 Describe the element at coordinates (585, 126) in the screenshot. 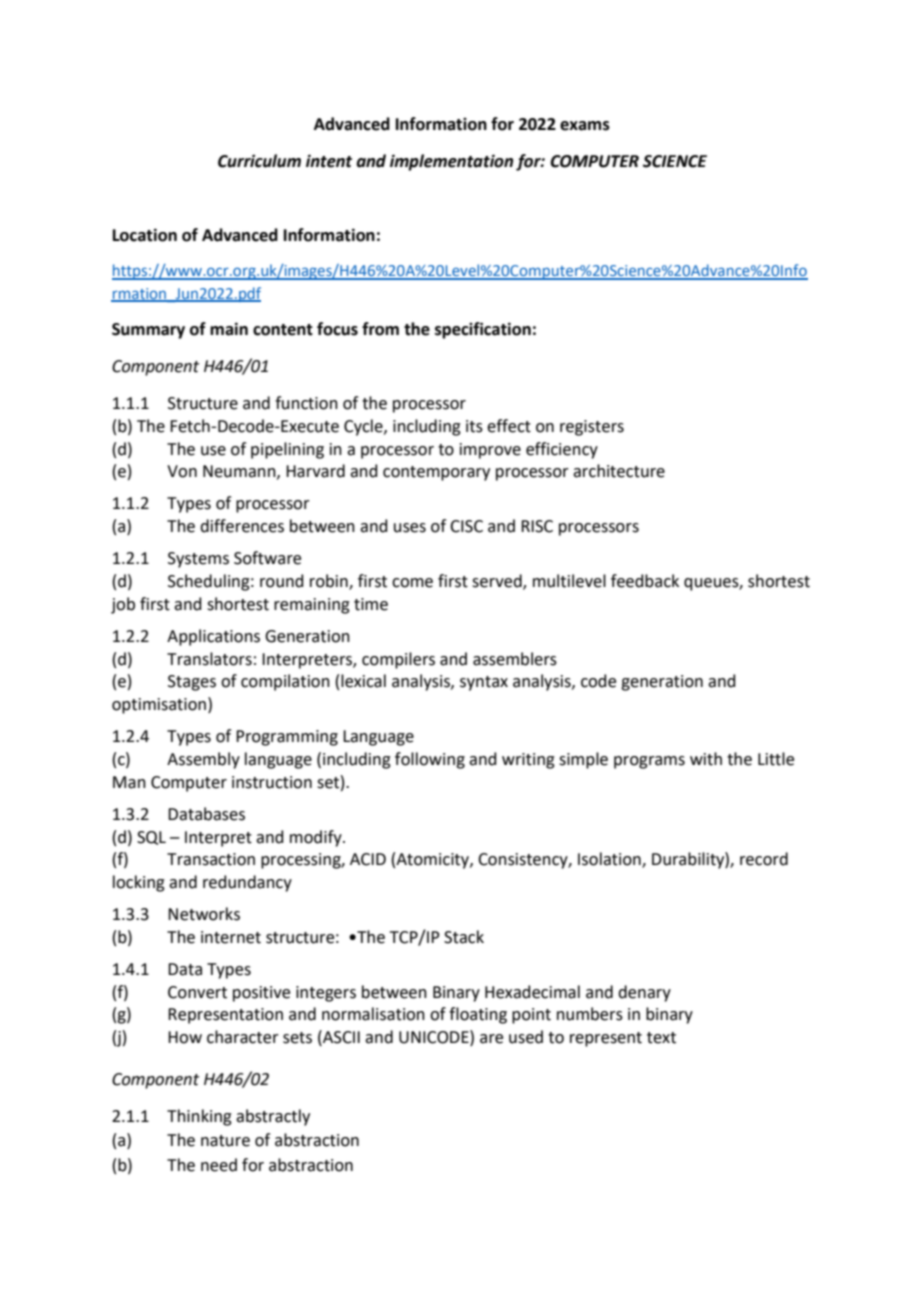

I see `exams` at that location.
